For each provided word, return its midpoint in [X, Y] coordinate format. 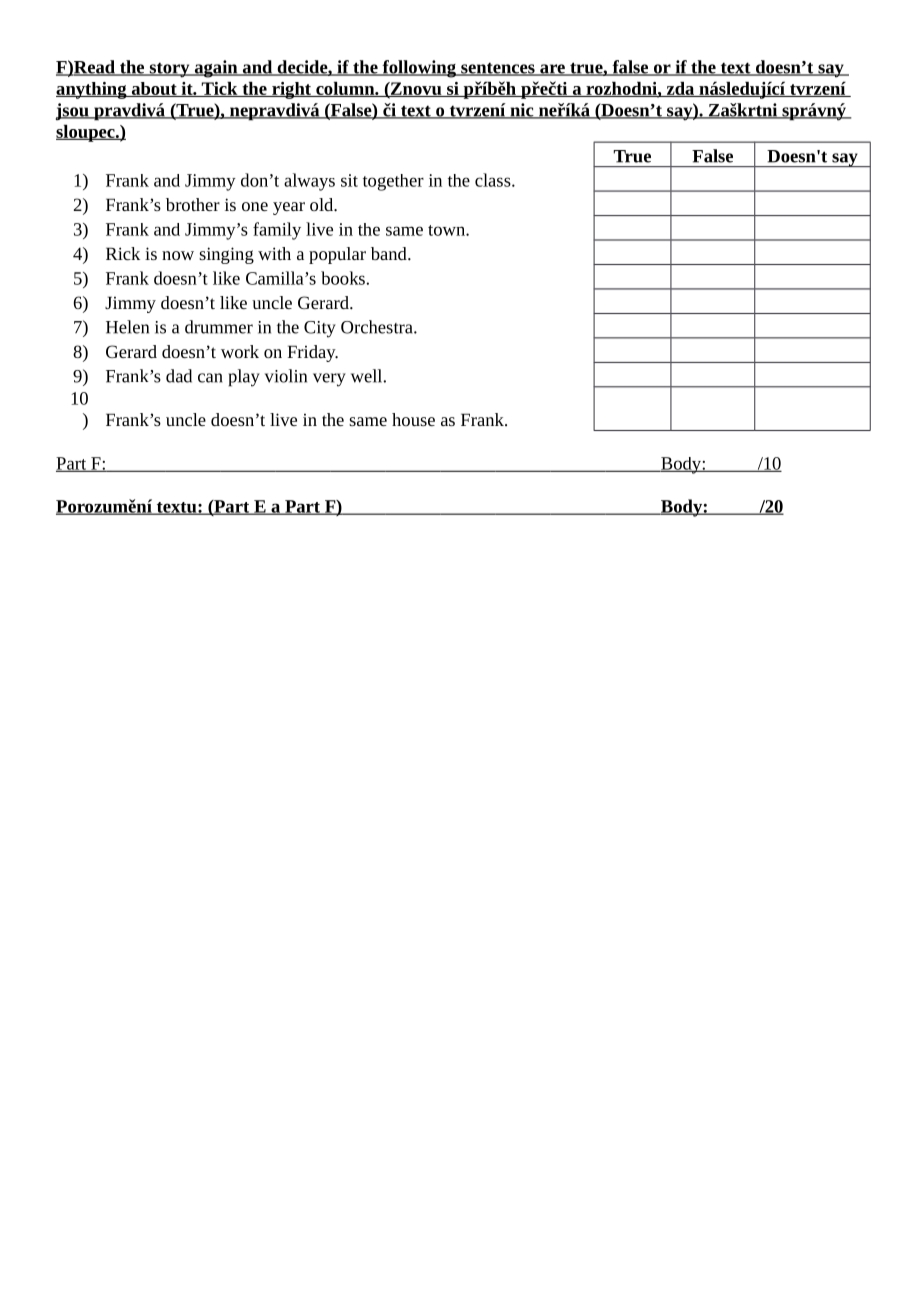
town [447, 230]
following [419, 69]
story [169, 70]
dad [179, 376]
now [178, 255]
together [393, 182]
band [390, 253]
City [320, 329]
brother [193, 204]
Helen [127, 327]
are [552, 70]
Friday [313, 353]
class [494, 180]
